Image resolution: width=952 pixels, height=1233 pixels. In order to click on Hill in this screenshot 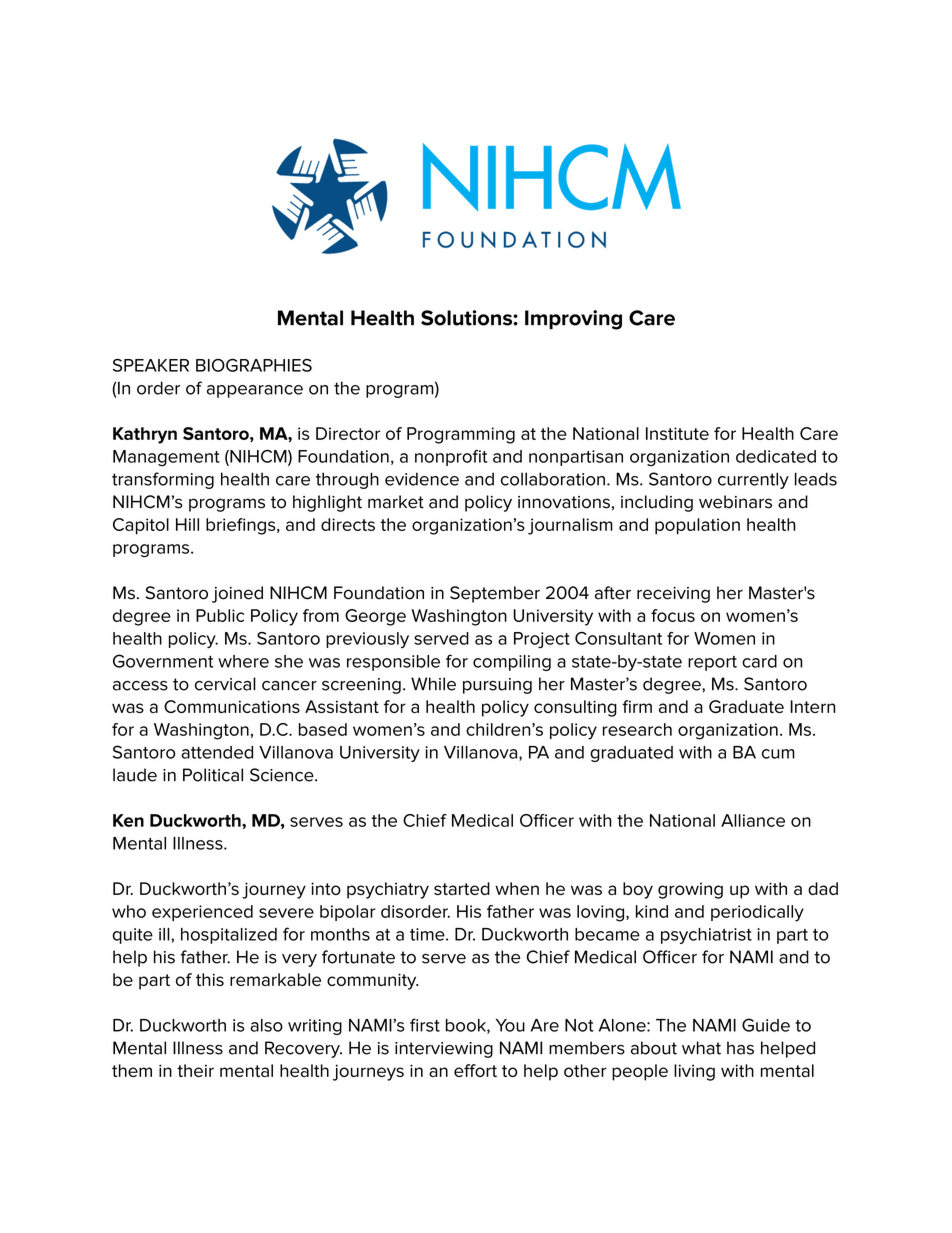, I will do `click(187, 524)`.
